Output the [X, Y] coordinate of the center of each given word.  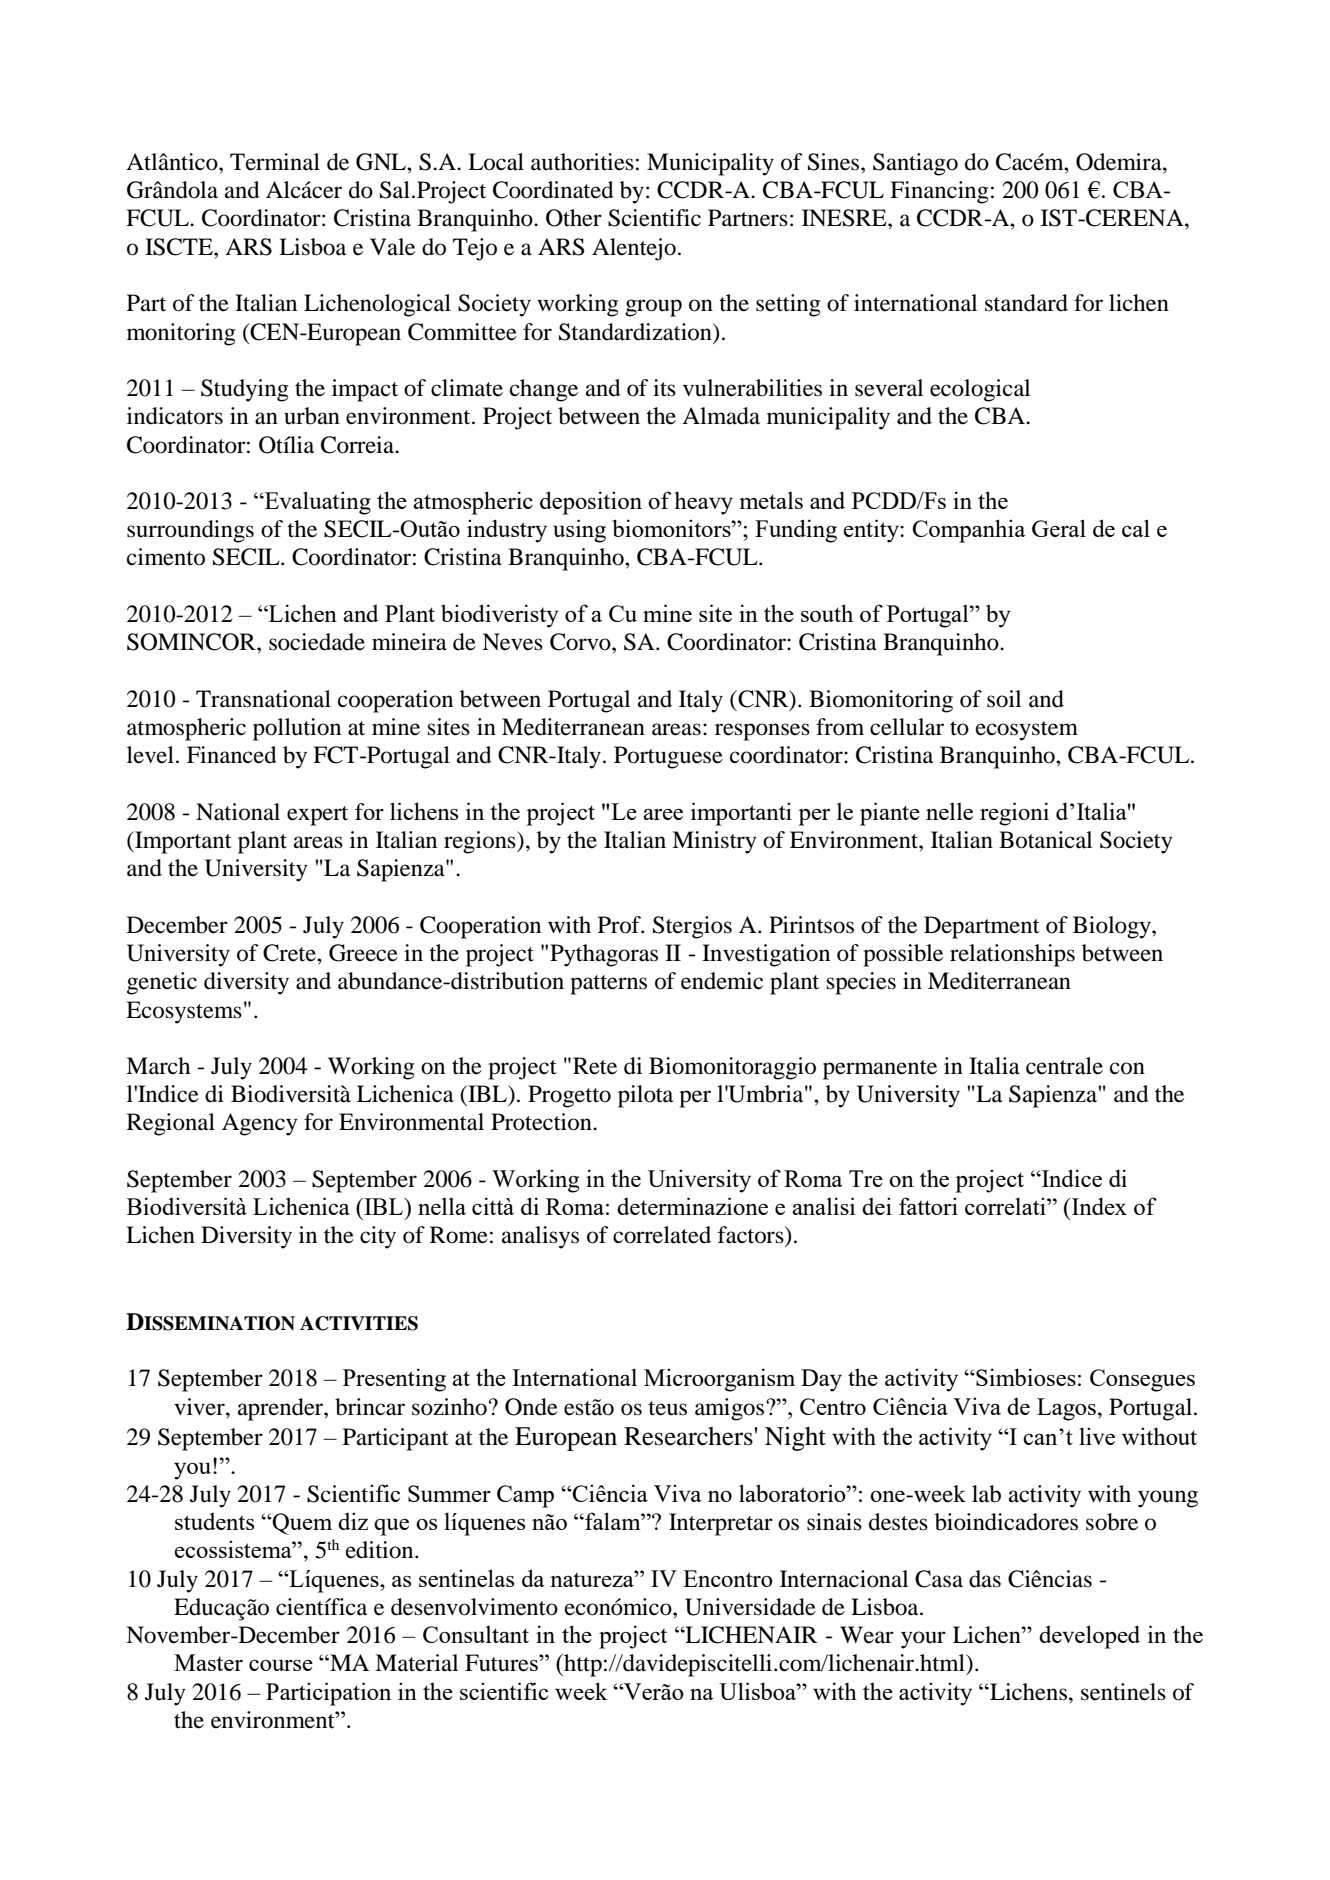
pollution [297, 729]
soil [1004, 699]
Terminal [275, 162]
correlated [662, 1235]
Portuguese [668, 757]
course [281, 1665]
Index [1098, 1206]
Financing [939, 192]
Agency [260, 1124]
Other [574, 218]
